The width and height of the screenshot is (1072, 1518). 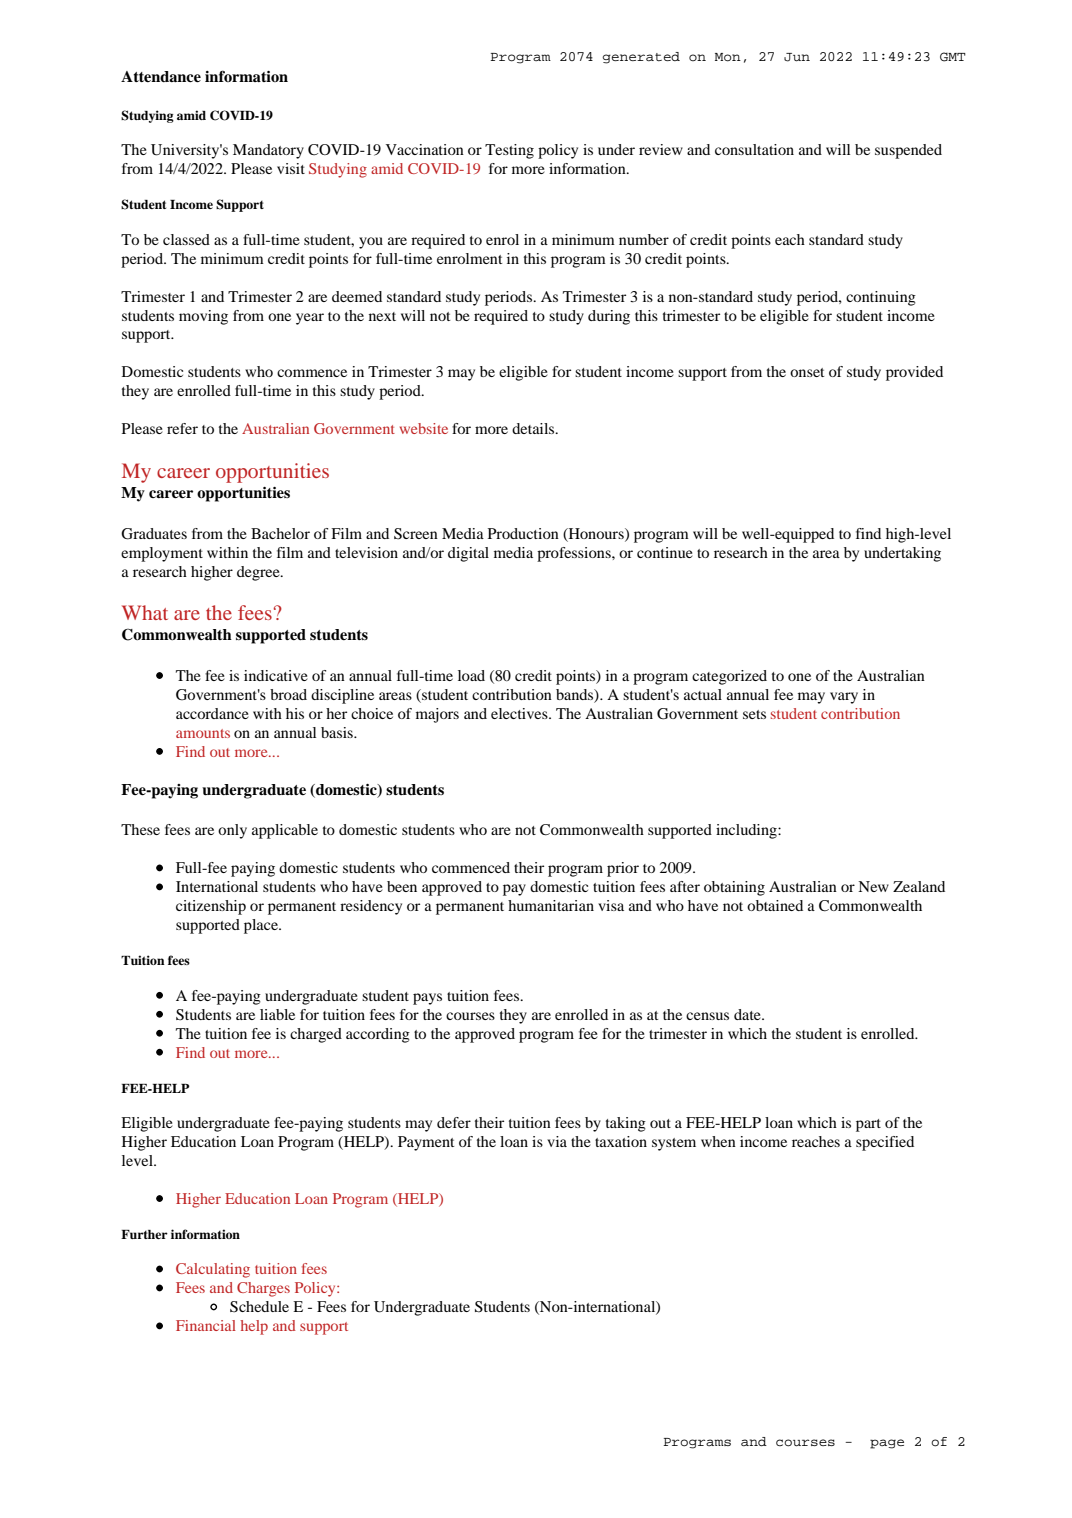 I want to click on humanitarian, so click(x=551, y=905).
